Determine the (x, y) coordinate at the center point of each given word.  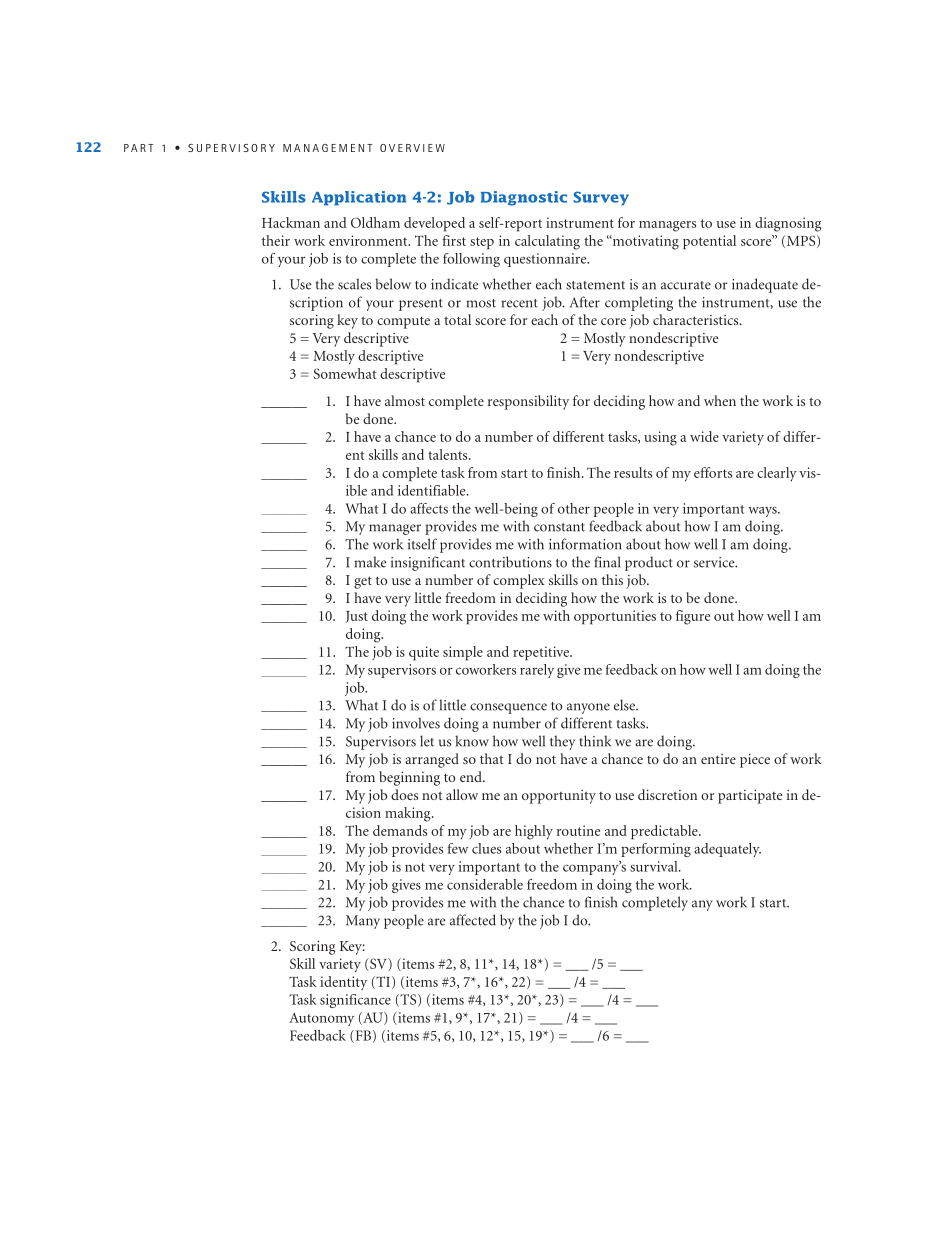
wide (704, 436)
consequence (508, 708)
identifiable (433, 490)
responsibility (528, 402)
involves (416, 723)
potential (709, 242)
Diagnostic (524, 198)
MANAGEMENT (327, 148)
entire (718, 759)
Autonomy (321, 1019)
